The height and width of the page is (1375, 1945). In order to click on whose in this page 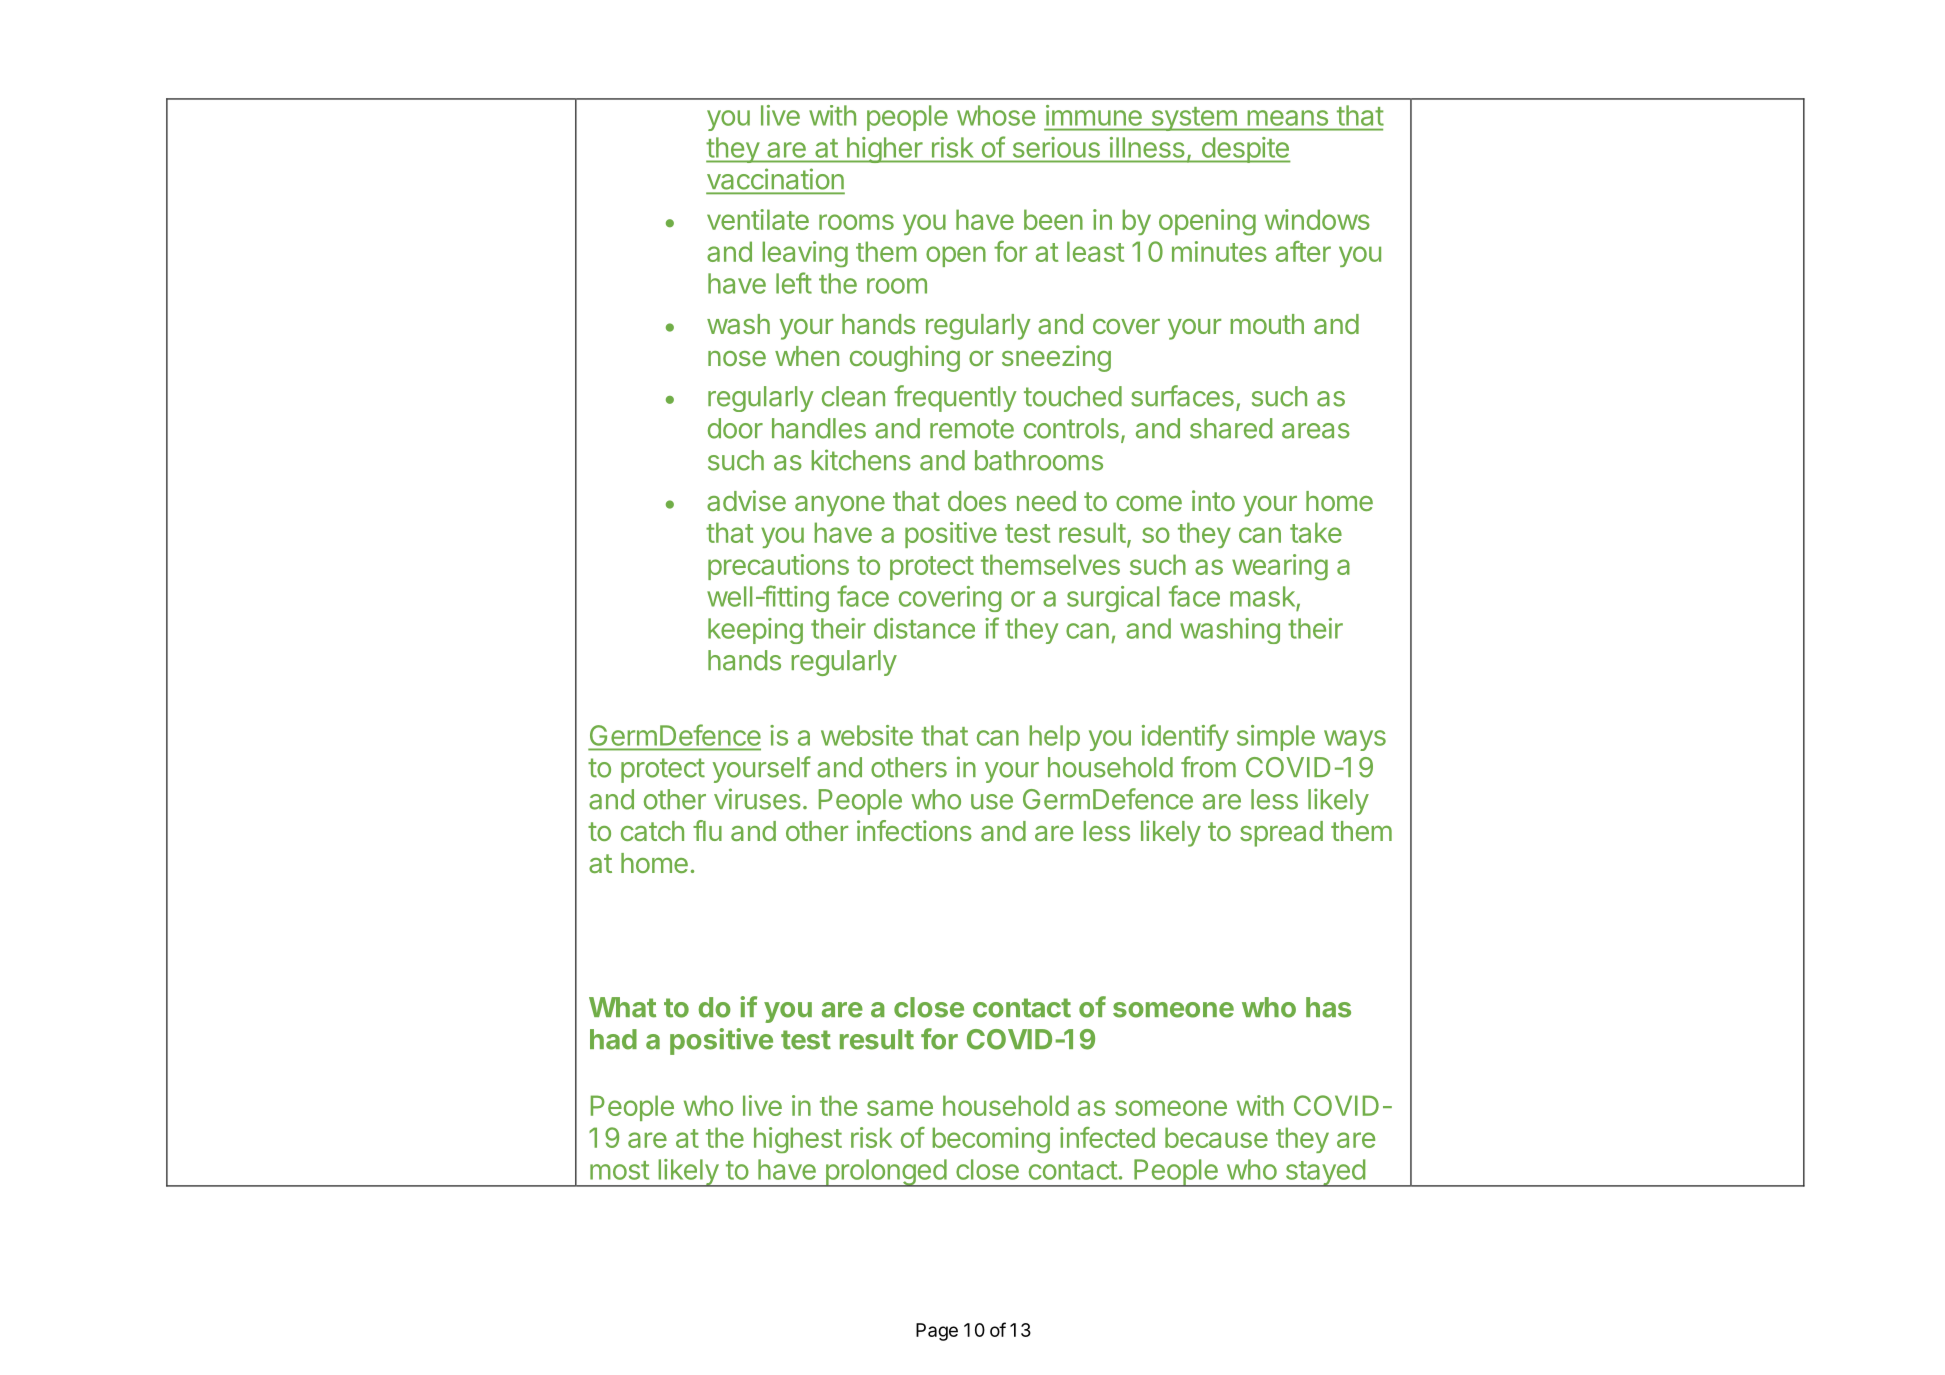, I will do `click(996, 115)`.
